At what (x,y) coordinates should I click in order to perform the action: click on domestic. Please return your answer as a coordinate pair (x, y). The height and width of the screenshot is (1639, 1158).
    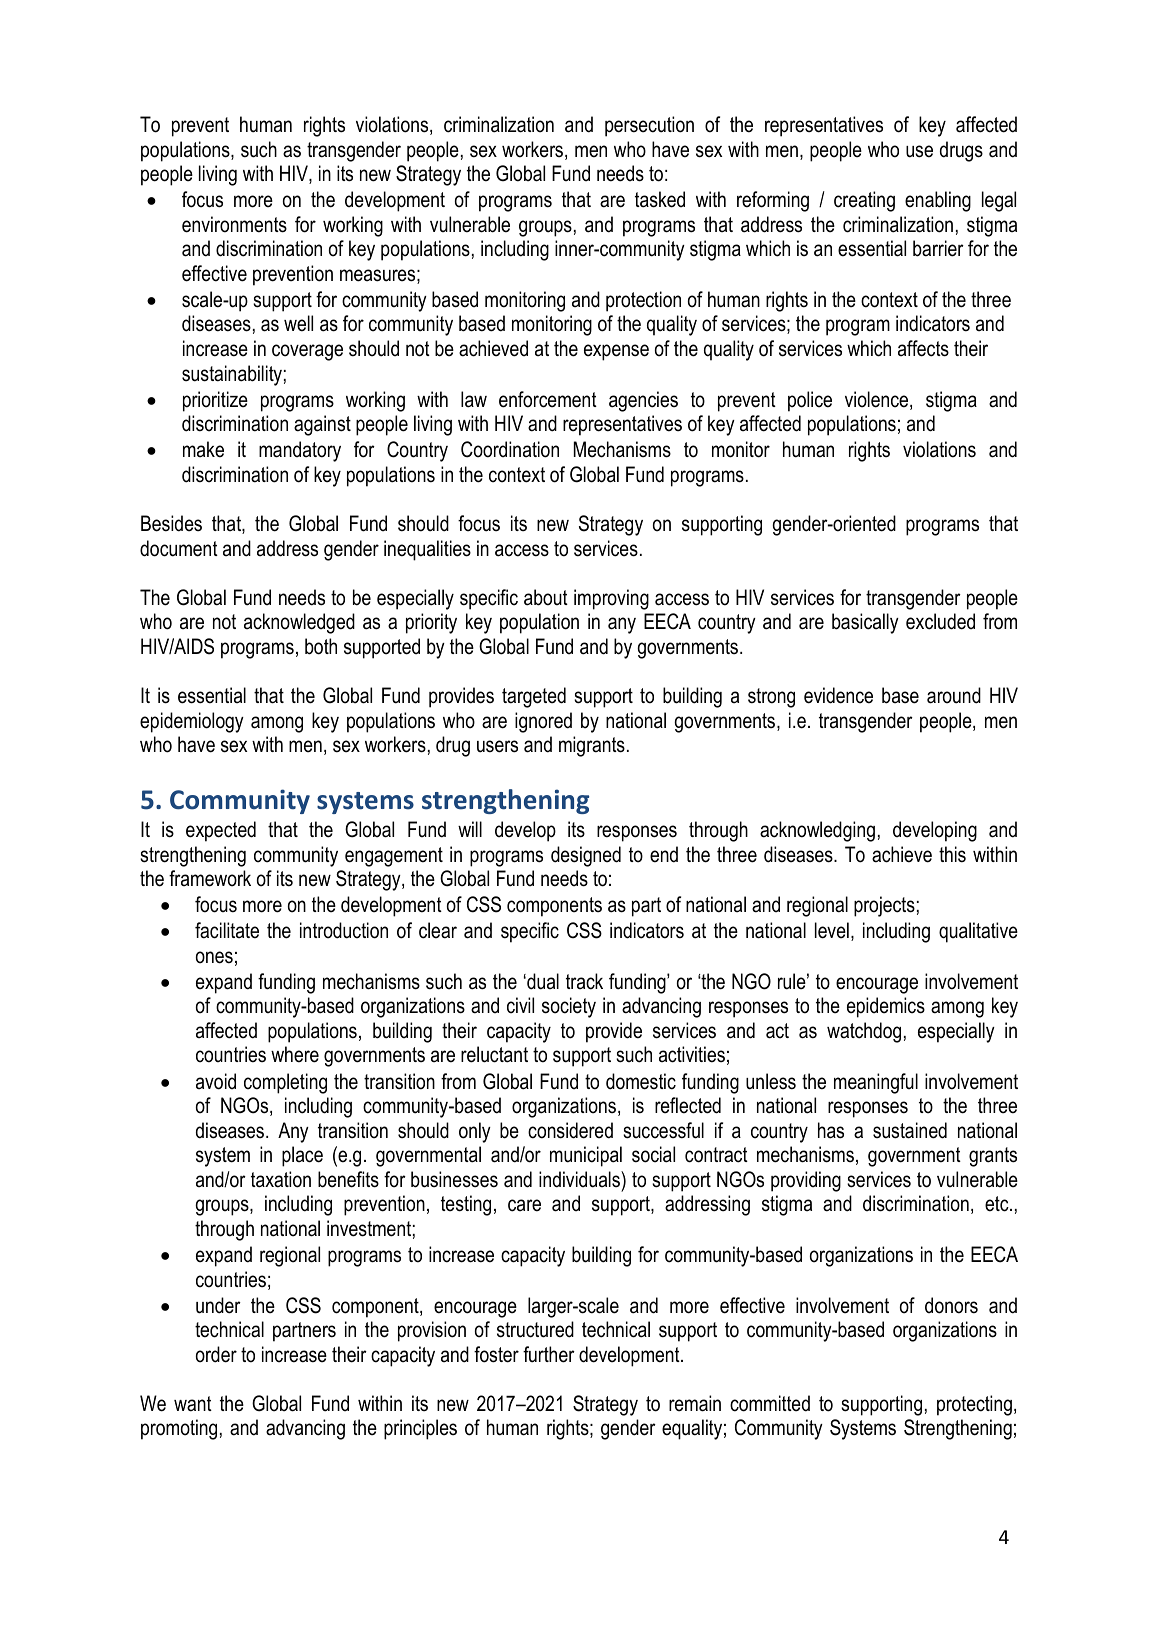
    Looking at the image, I should click on (641, 1081).
